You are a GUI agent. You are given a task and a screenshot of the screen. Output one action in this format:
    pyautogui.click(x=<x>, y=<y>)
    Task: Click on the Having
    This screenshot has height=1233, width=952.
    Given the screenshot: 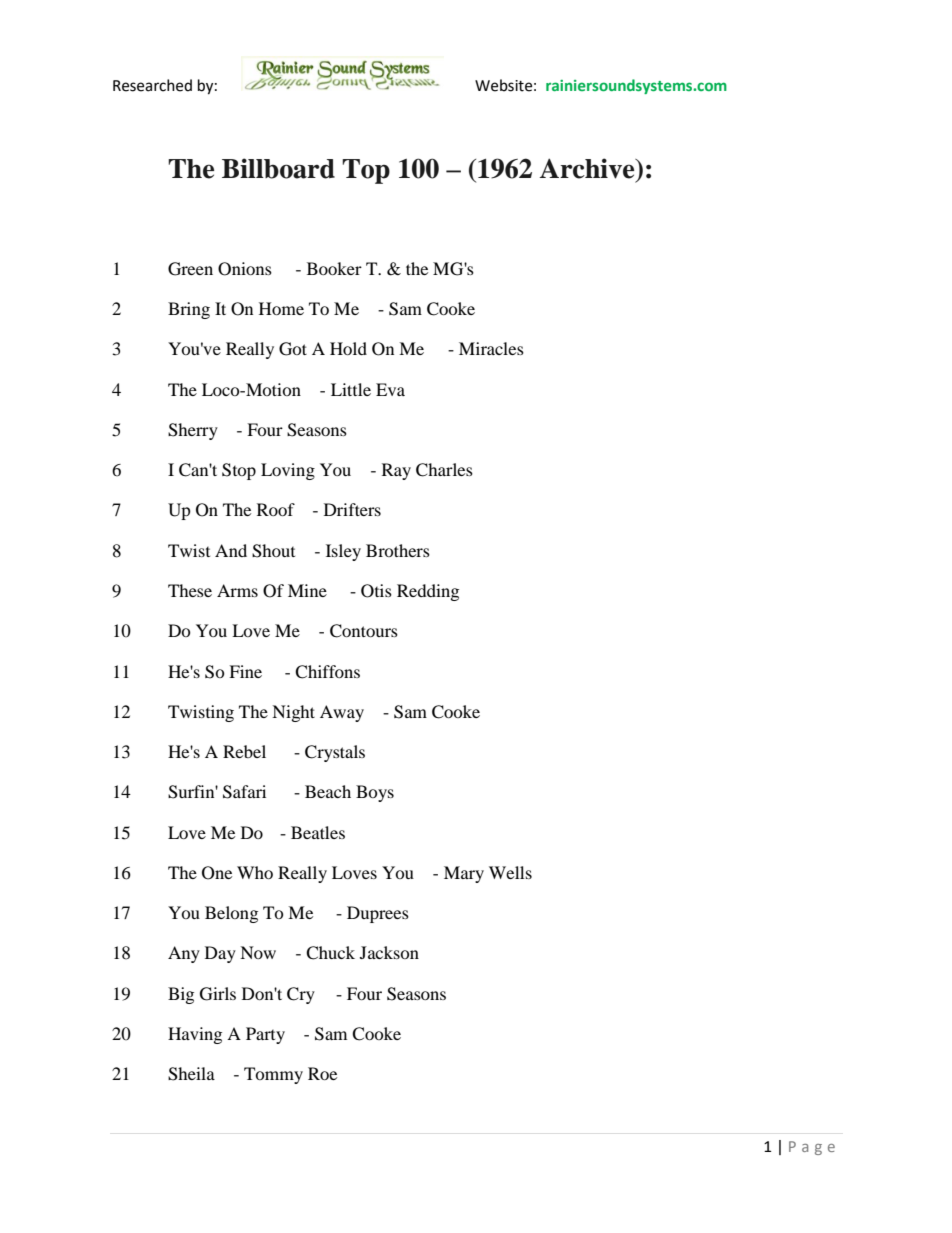 What is the action you would take?
    pyautogui.click(x=195, y=1035)
